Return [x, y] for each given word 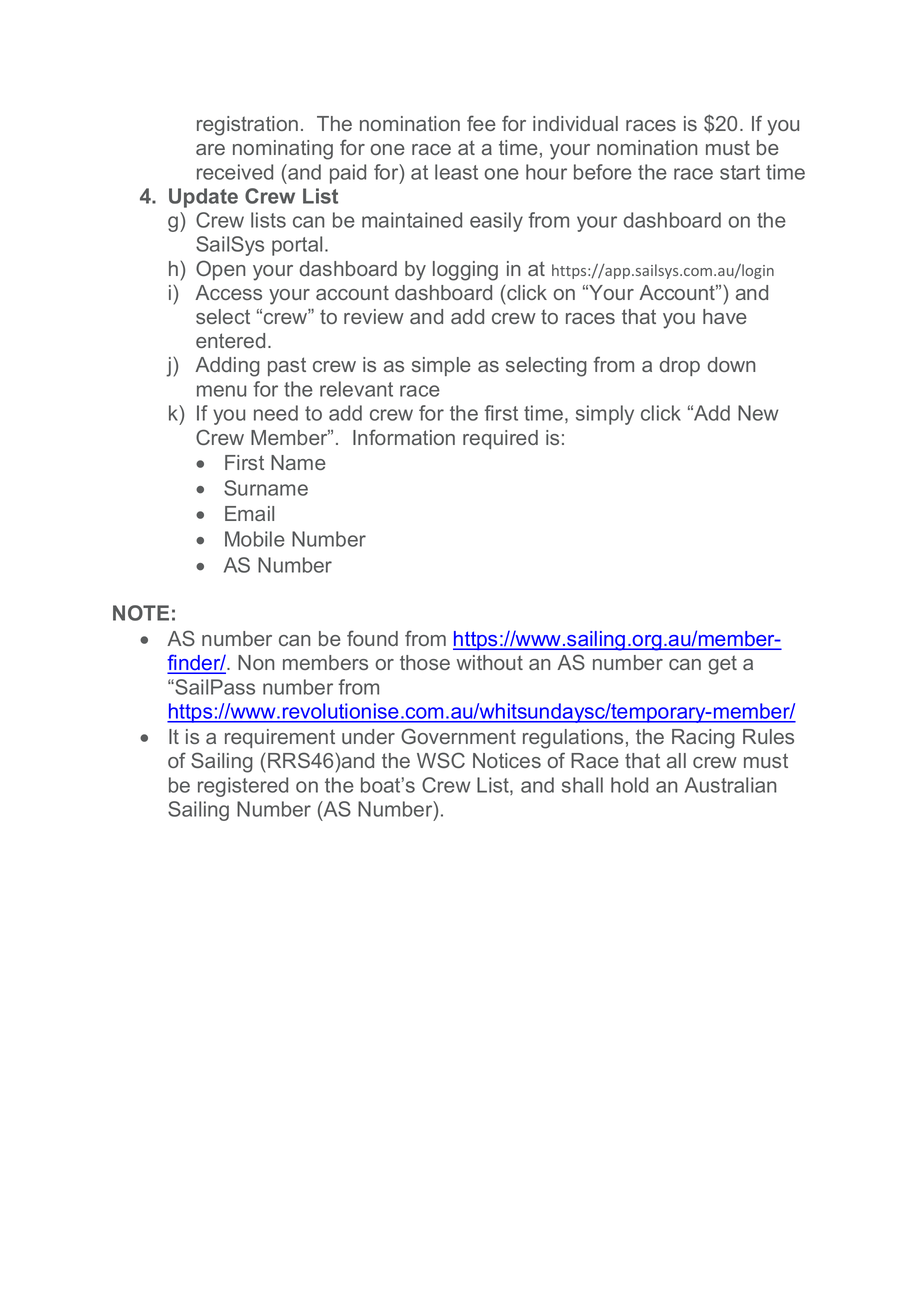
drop [680, 366]
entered [230, 340]
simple [441, 366]
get [722, 665]
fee [481, 123]
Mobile [255, 539]
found [372, 638]
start [740, 172]
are [210, 149]
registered [243, 787]
